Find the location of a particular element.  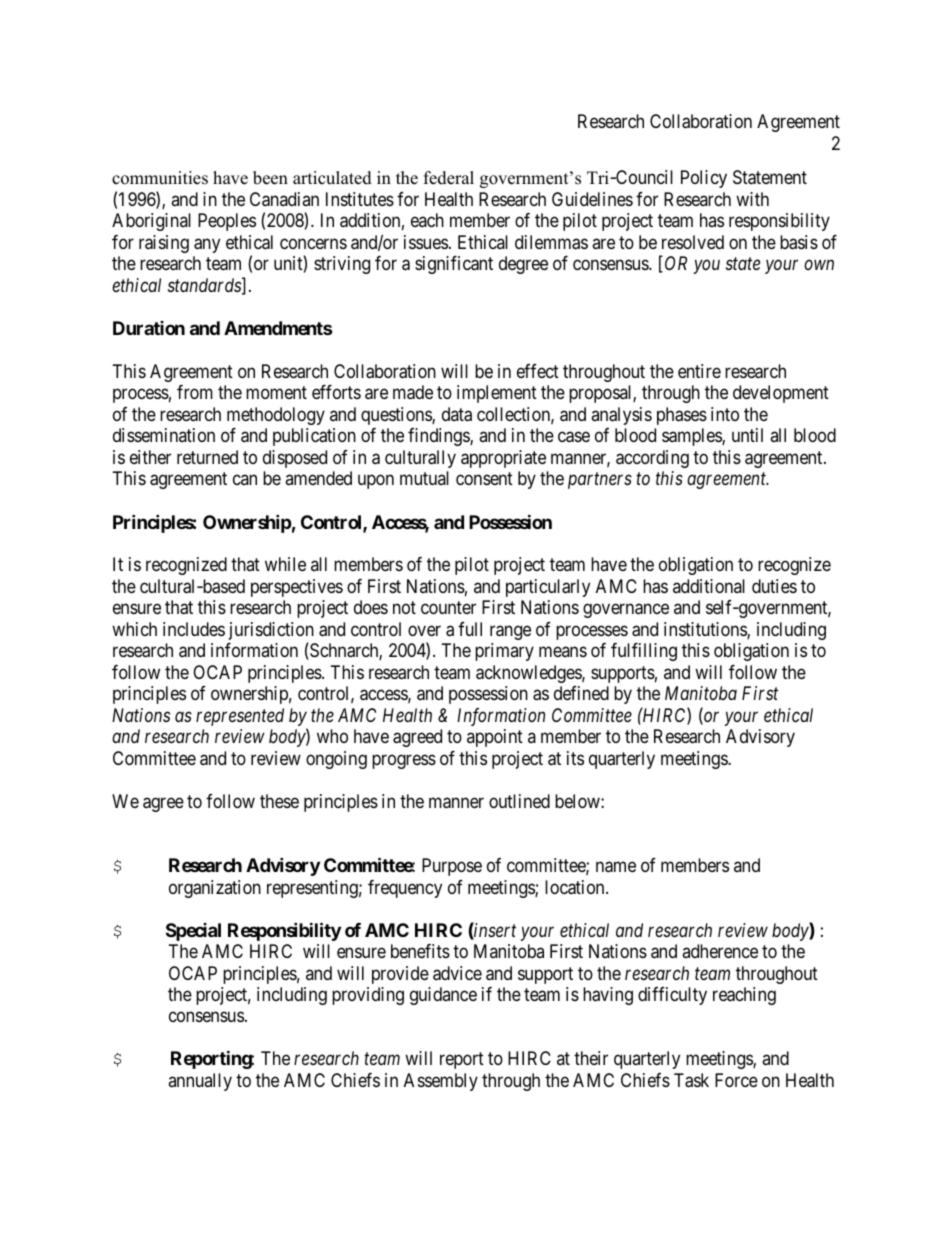

federal is located at coordinates (449, 178).
